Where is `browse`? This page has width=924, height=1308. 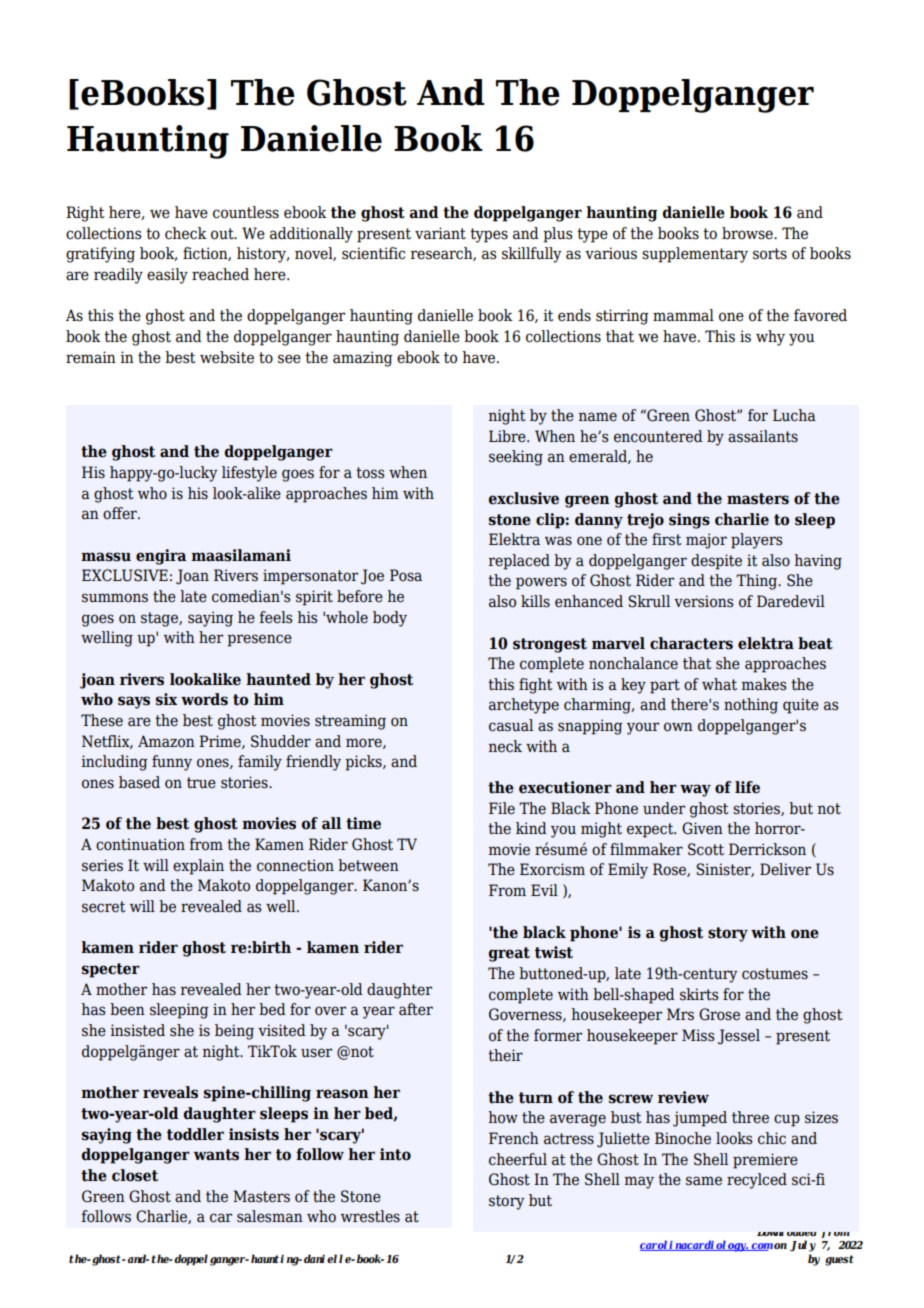 browse is located at coordinates (748, 233).
